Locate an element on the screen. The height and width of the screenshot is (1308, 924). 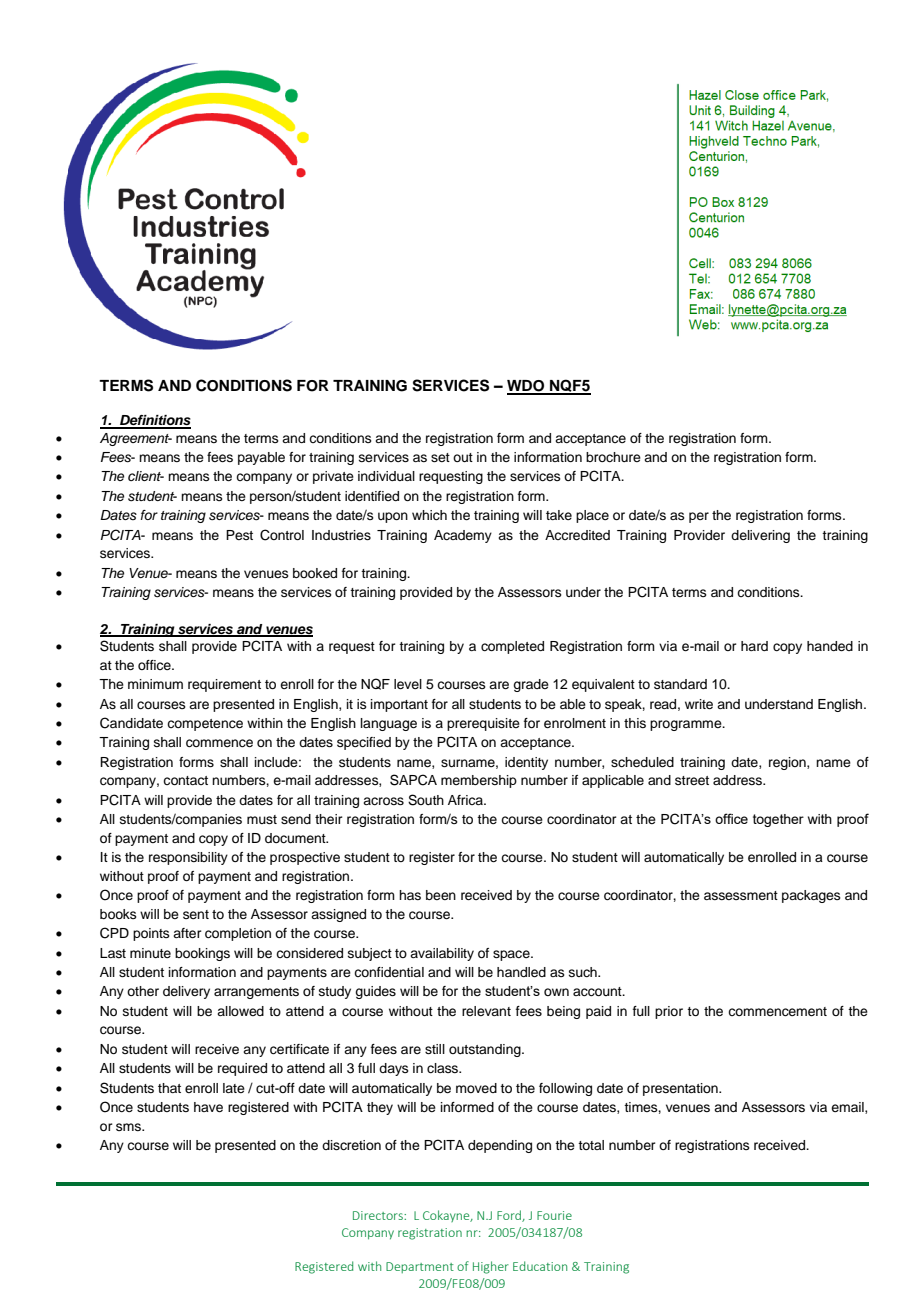
Africa is located at coordinates (466, 800).
